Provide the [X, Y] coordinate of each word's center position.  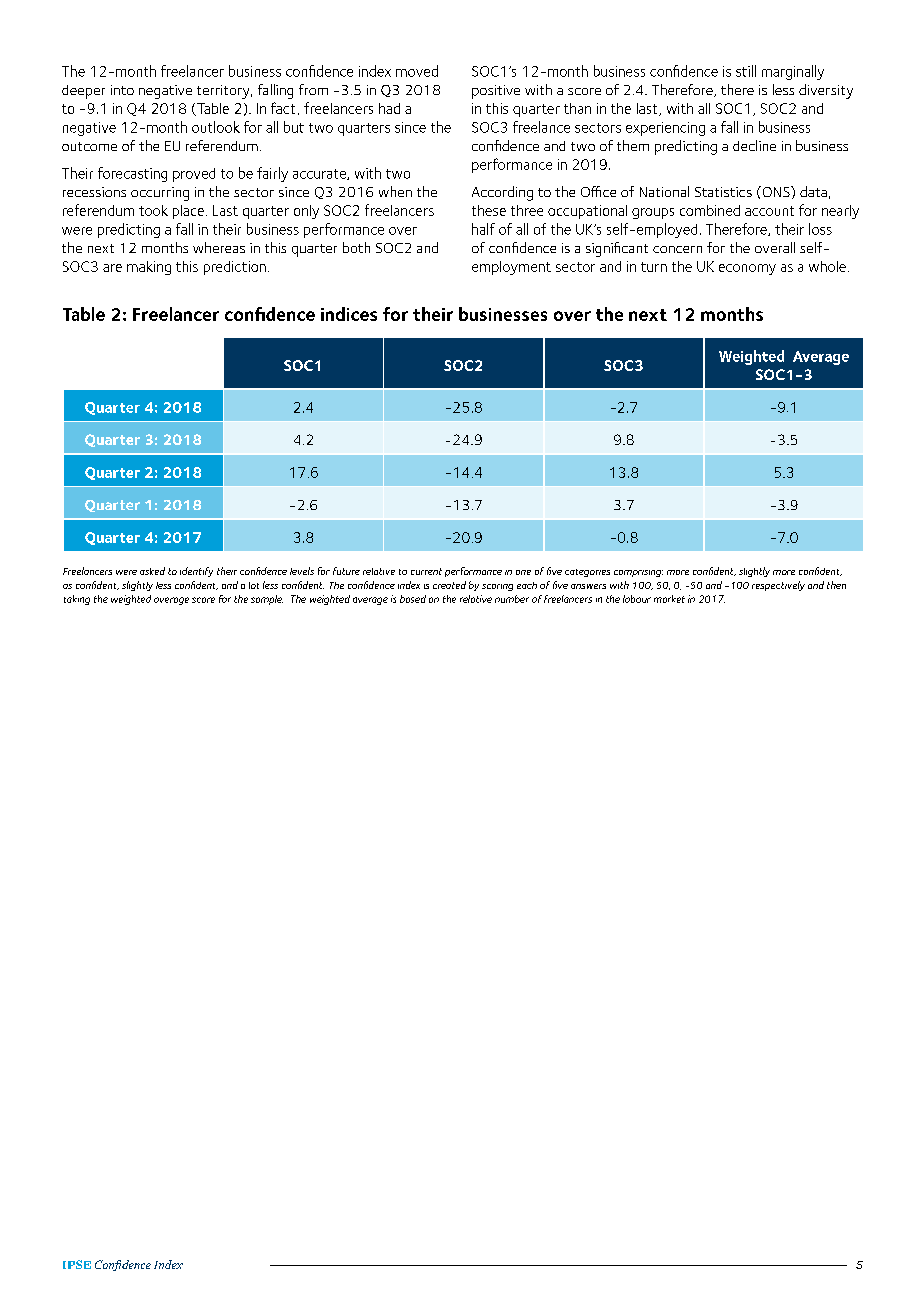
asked [152, 571]
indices [349, 314]
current [426, 571]
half [483, 229]
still [746, 71]
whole [827, 266]
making [149, 268]
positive [496, 92]
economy [747, 269]
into [122, 90]
